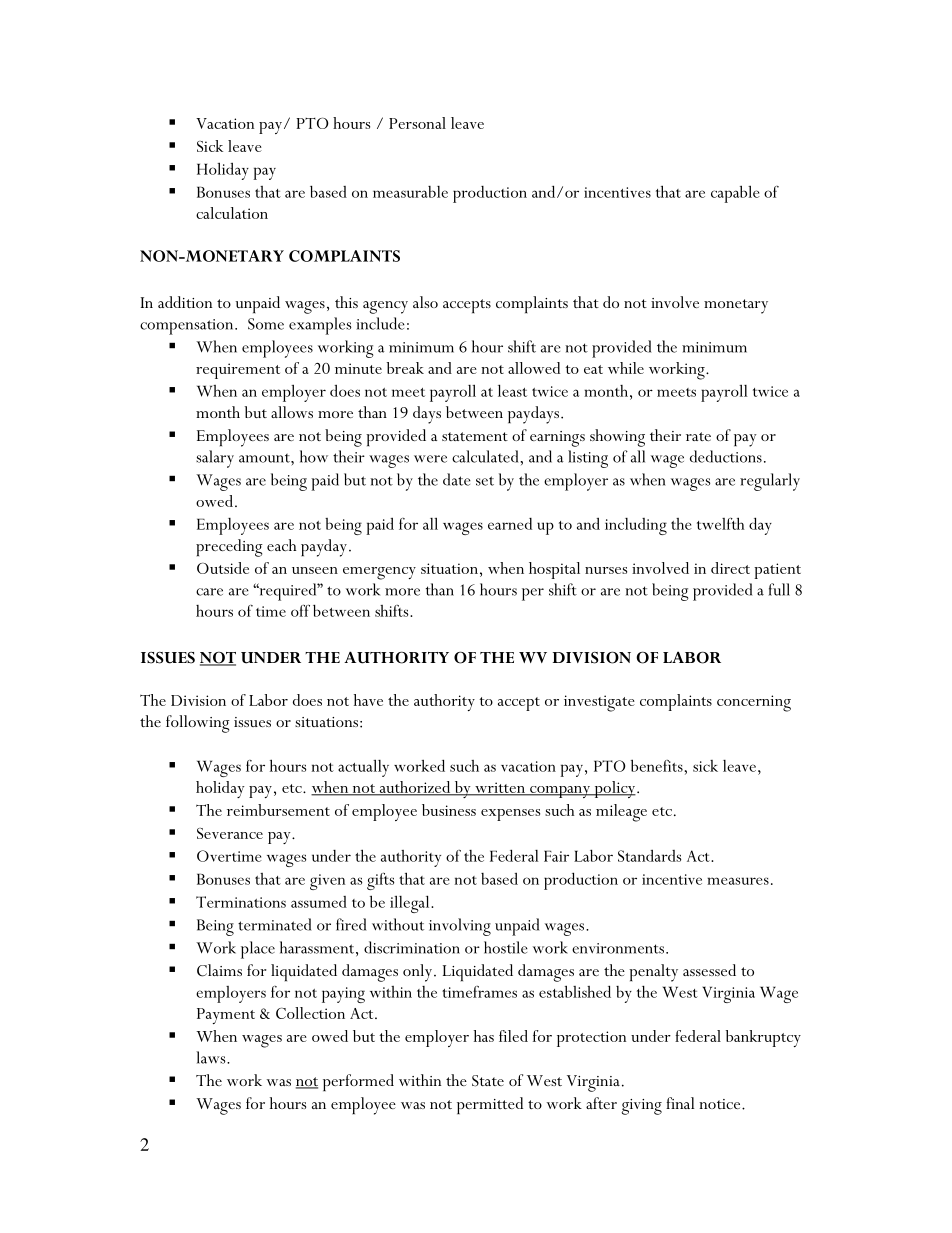 This document has width=952, height=1233. What do you see at coordinates (212, 1057) in the document?
I see `laws` at bounding box center [212, 1057].
